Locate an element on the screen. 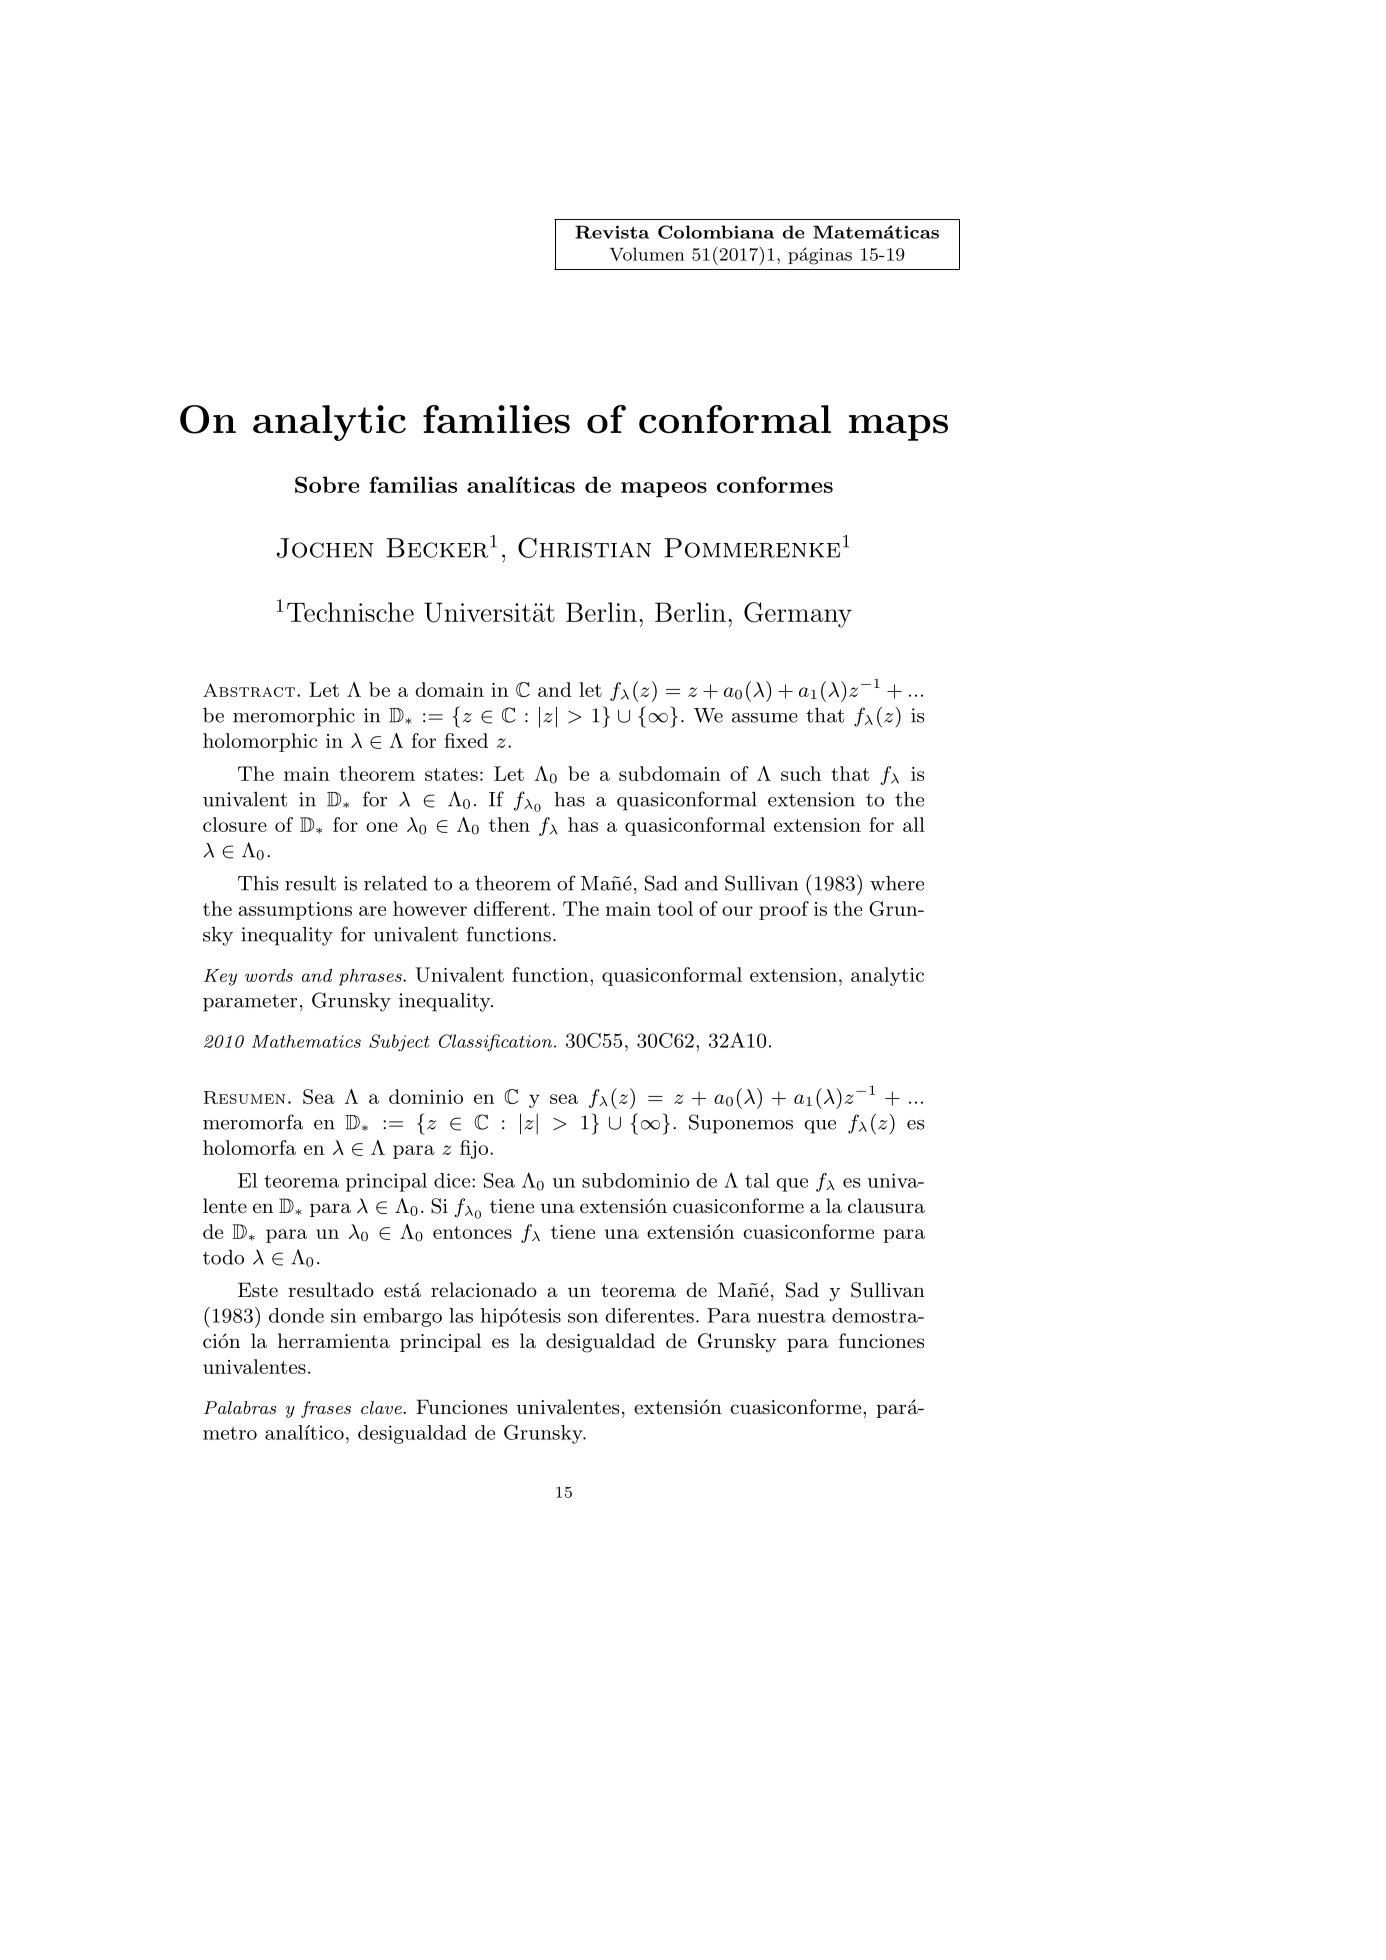  frases is located at coordinates (326, 1409).
